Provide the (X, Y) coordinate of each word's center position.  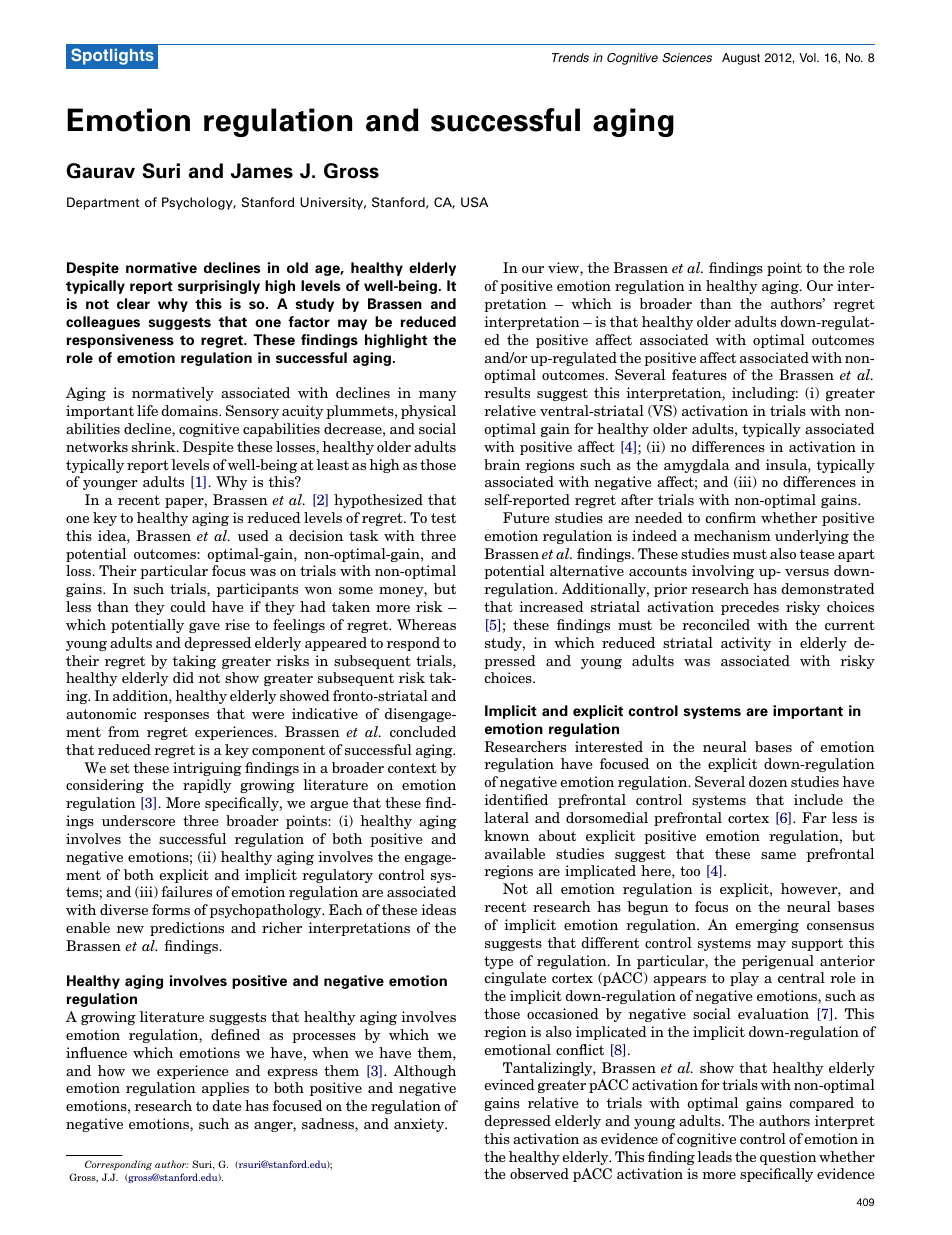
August (741, 59)
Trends (570, 57)
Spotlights (112, 56)
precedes (750, 608)
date (227, 1105)
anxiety (420, 1125)
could (188, 606)
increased (551, 606)
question (788, 1158)
